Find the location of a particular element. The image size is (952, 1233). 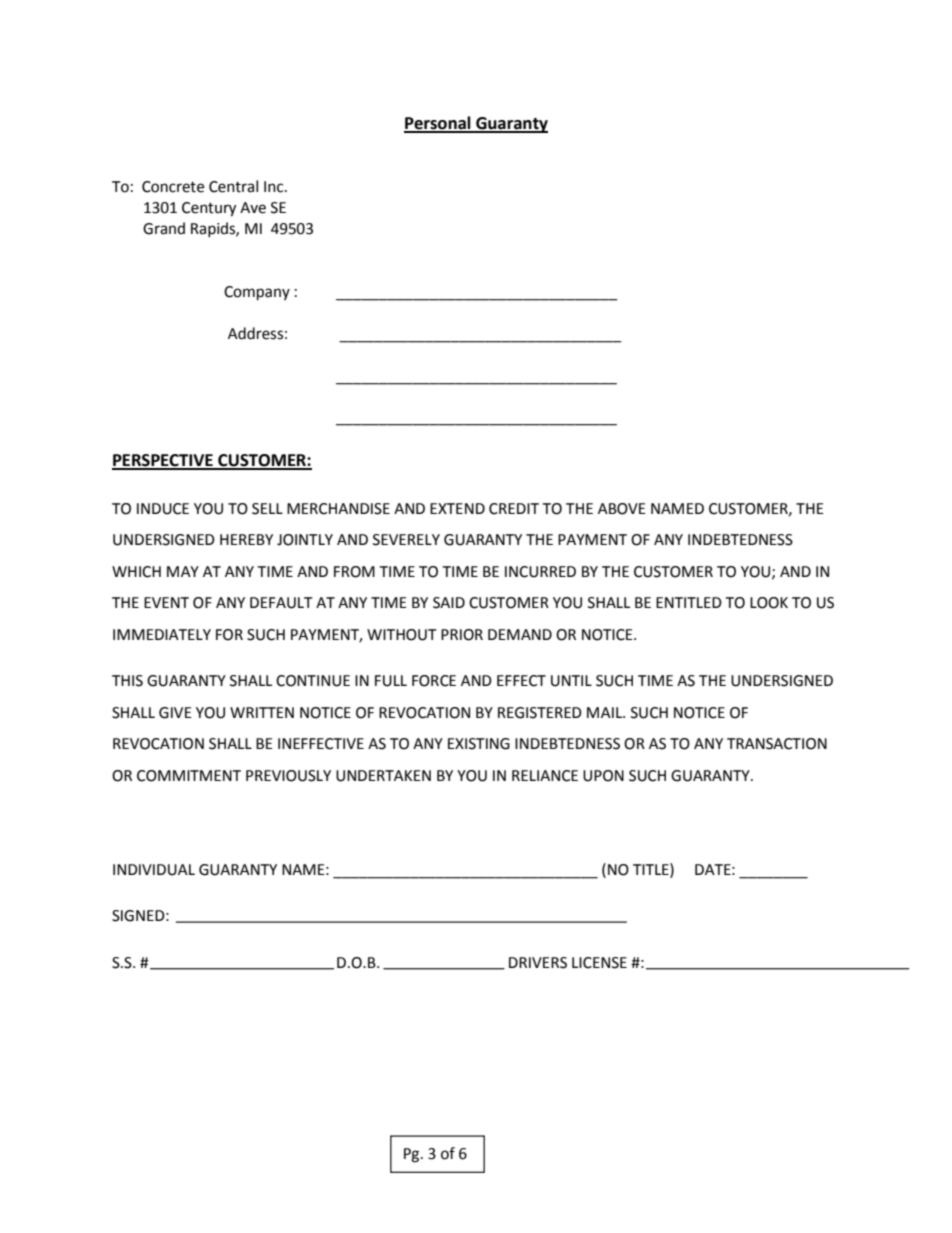

Personal is located at coordinates (438, 124).
